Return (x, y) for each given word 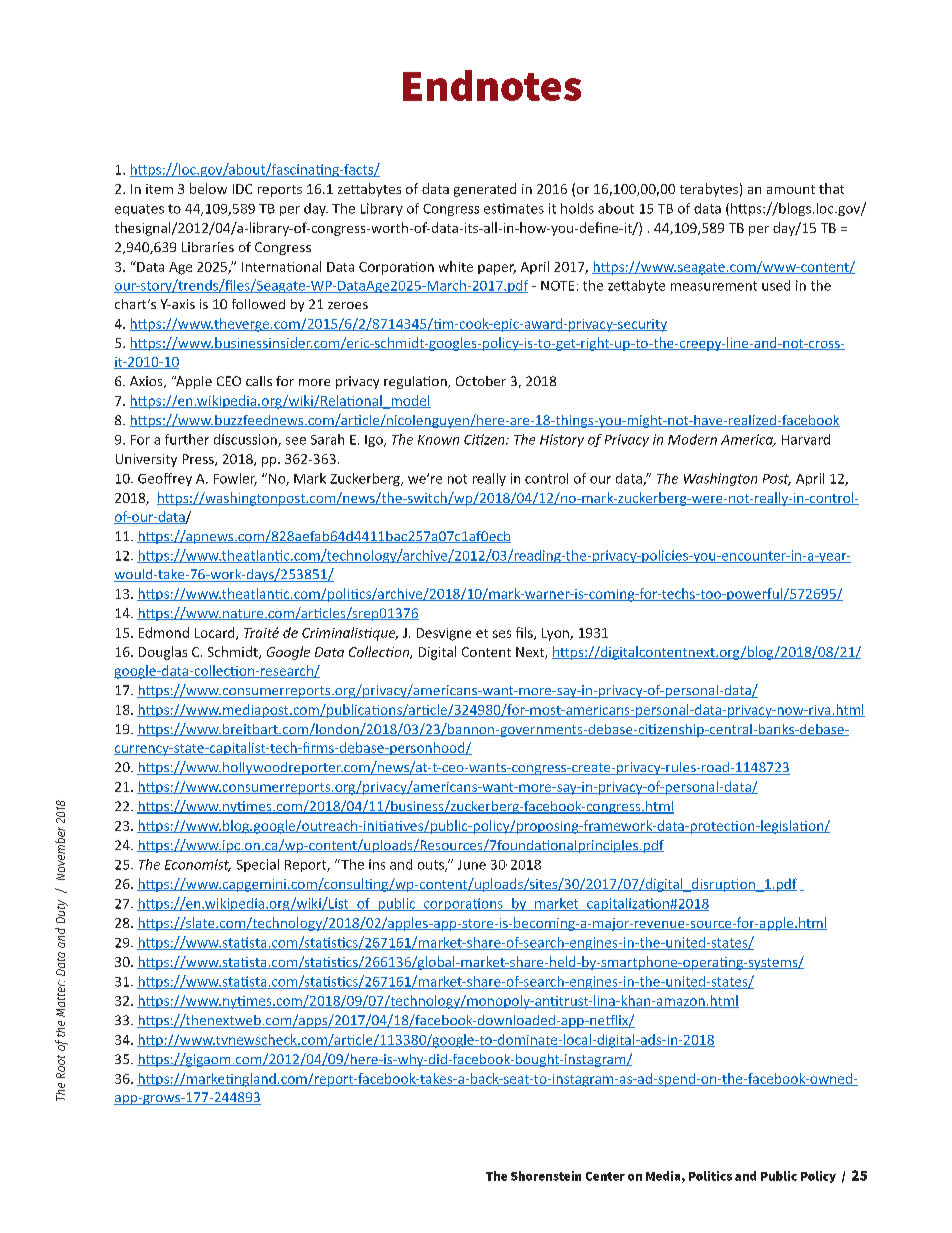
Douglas (163, 653)
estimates (514, 208)
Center (605, 1176)
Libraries (208, 247)
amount (791, 189)
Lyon (556, 634)
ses (502, 634)
